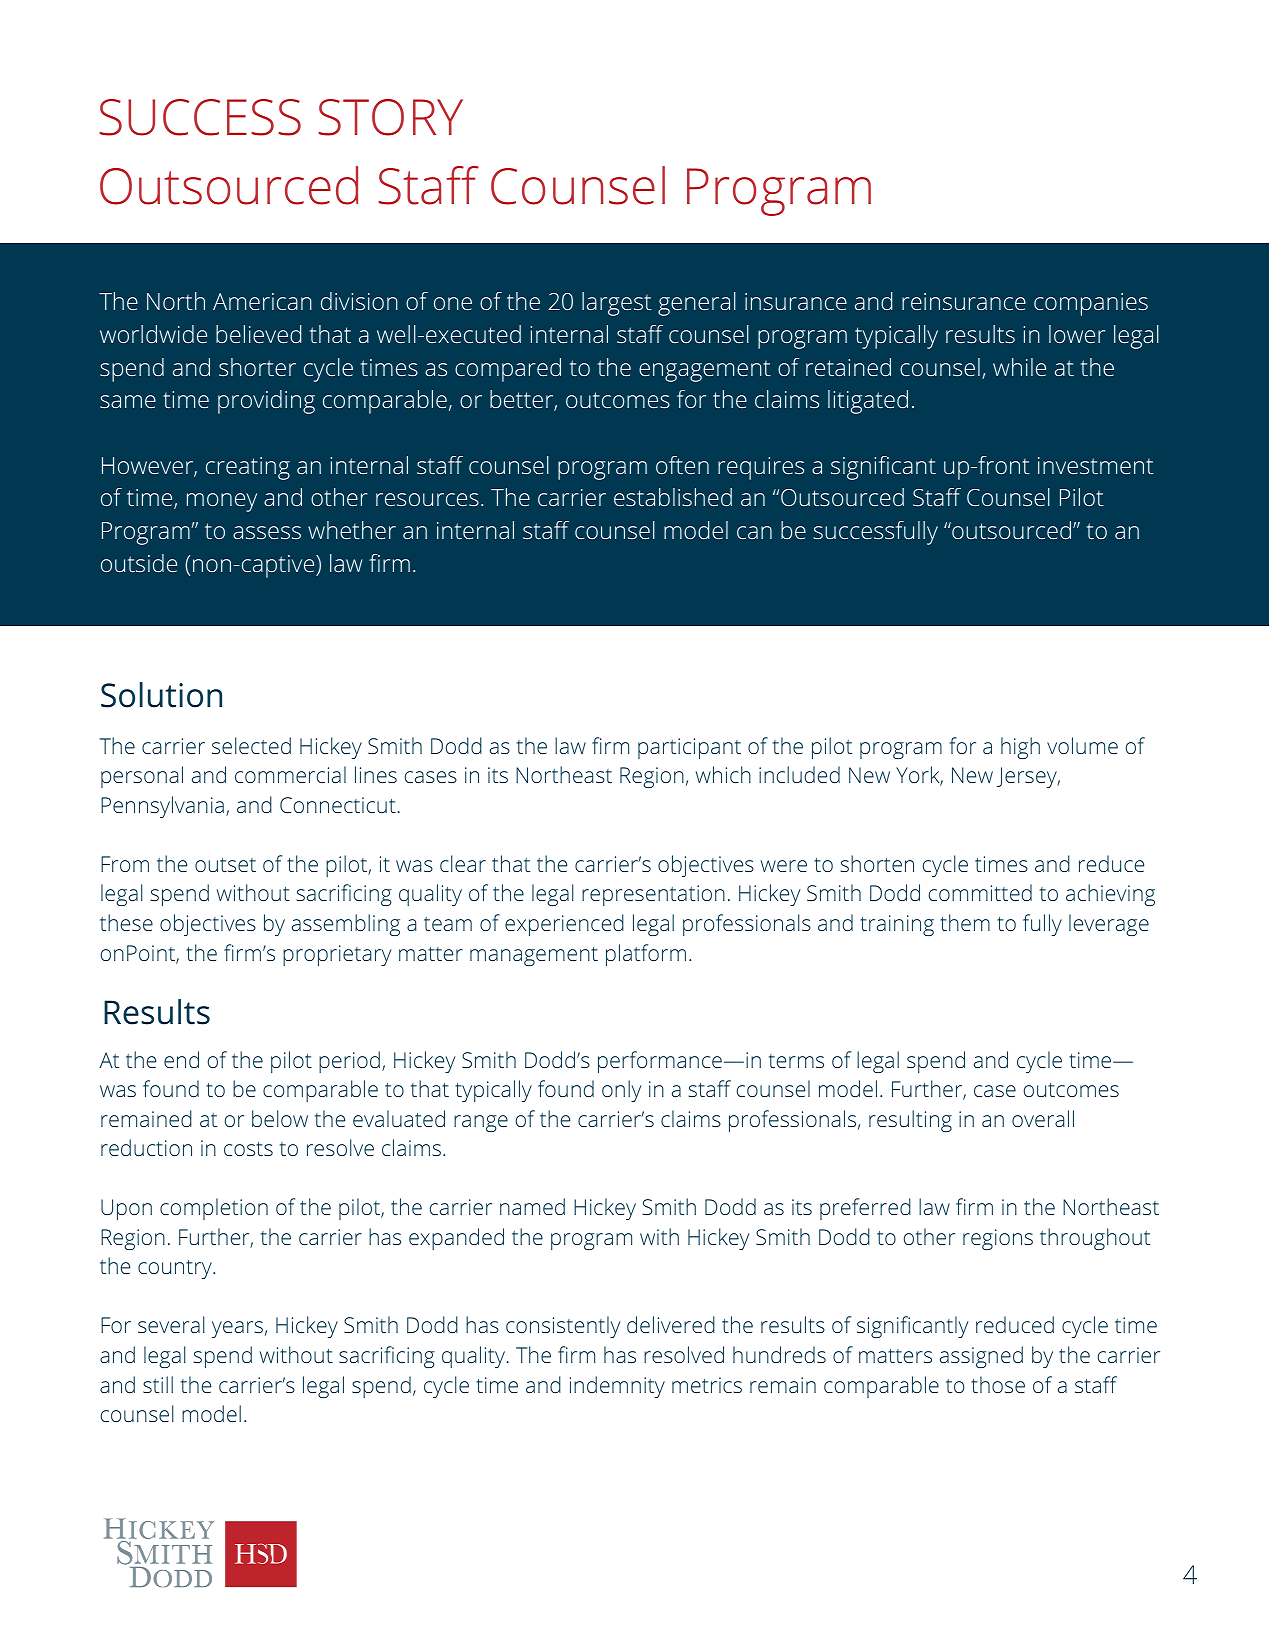 This screenshot has height=1642, width=1269. Describe the element at coordinates (617, 304) in the screenshot. I see `largest` at that location.
